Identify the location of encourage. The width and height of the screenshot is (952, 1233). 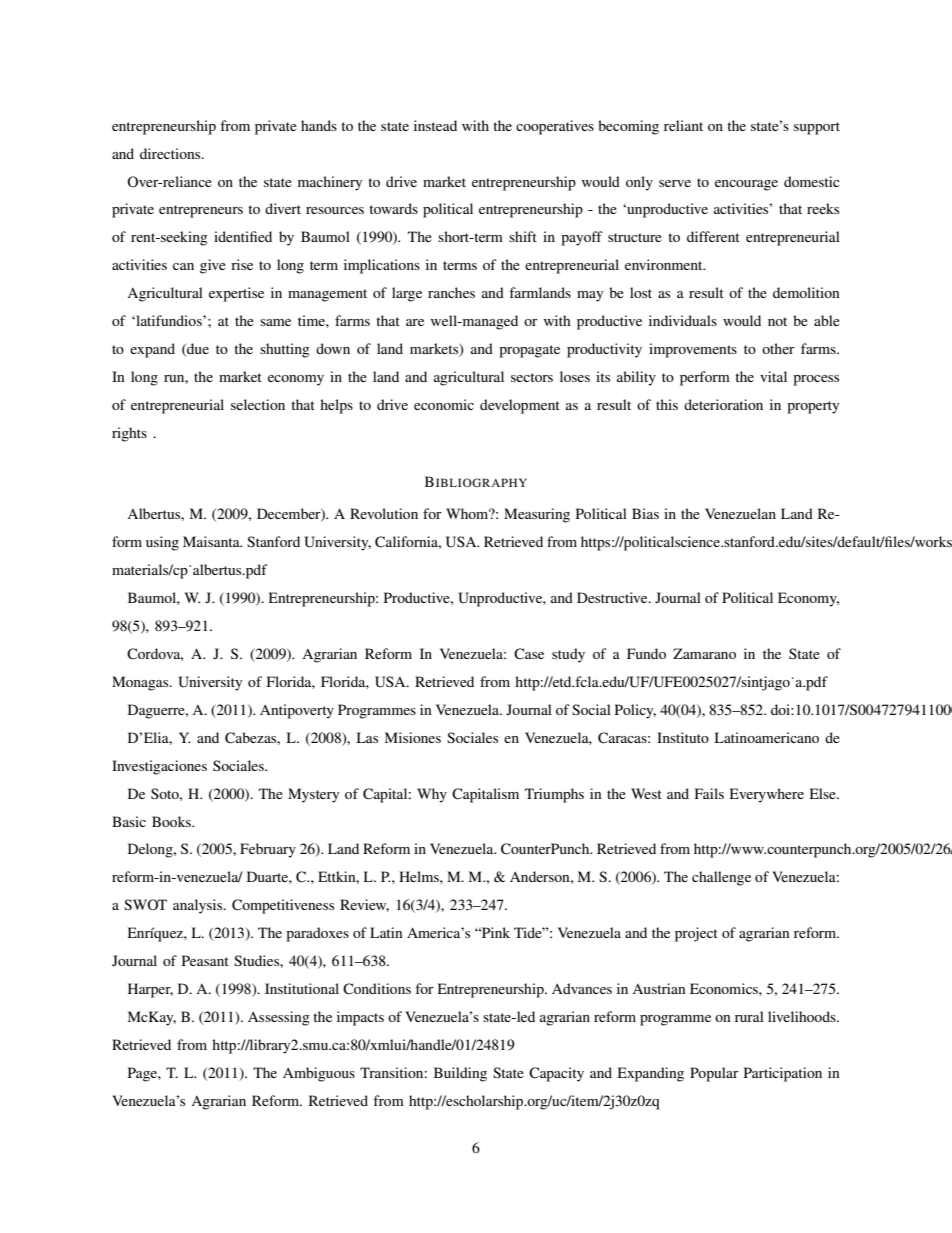
(746, 185).
